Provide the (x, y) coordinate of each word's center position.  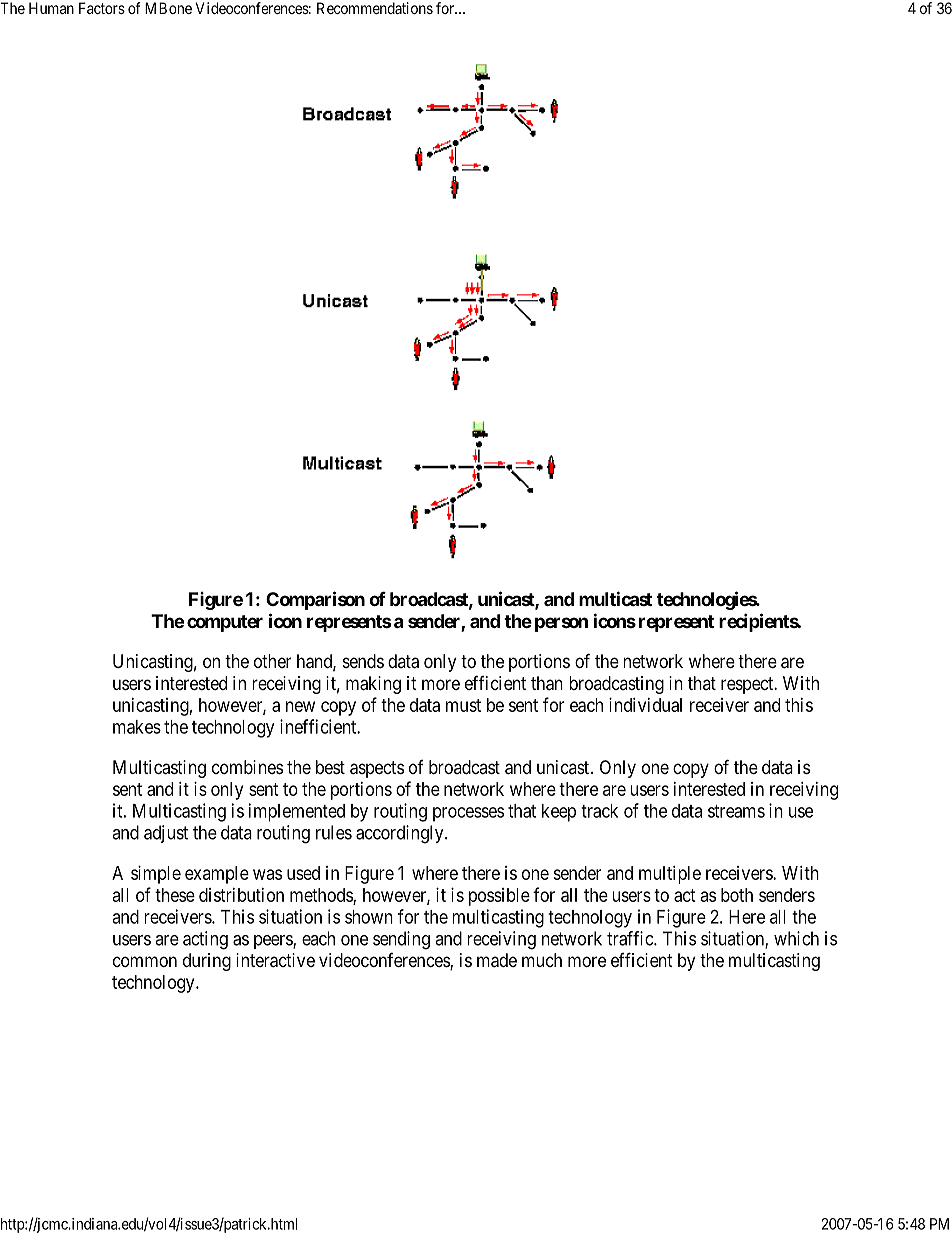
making (373, 685)
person (561, 624)
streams (736, 811)
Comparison (315, 600)
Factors (102, 8)
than (547, 683)
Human (51, 8)
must (463, 705)
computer (225, 623)
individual (645, 705)
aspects (377, 769)
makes (137, 727)
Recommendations (375, 8)
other (272, 661)
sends (363, 661)
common (145, 961)
